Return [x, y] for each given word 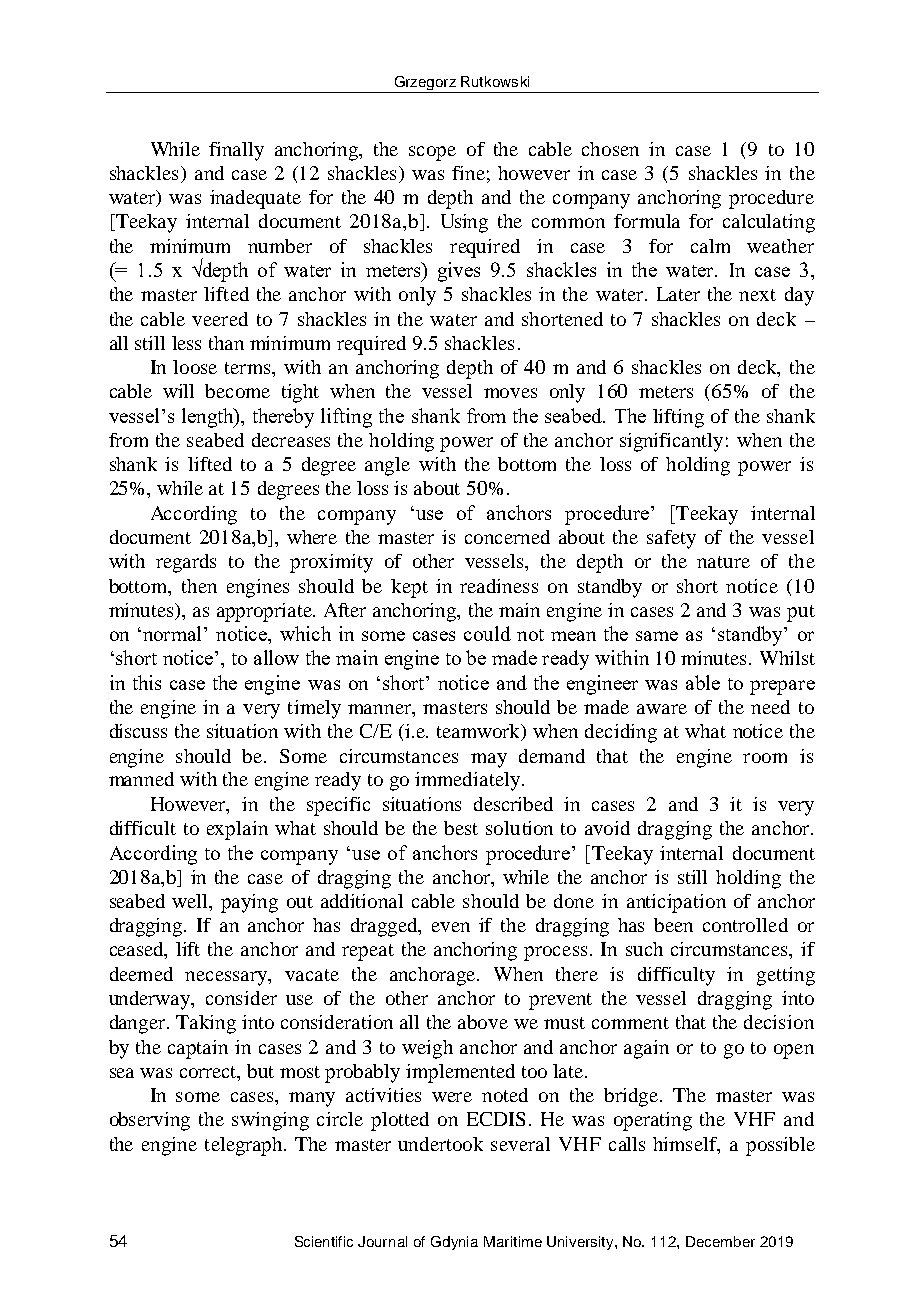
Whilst [787, 658]
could [487, 633]
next [757, 295]
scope [432, 153]
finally [236, 151]
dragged [385, 927]
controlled [745, 925]
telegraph [245, 1146]
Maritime [513, 1241]
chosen [610, 149]
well [191, 902]
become [237, 391]
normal [174, 633]
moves [510, 393]
